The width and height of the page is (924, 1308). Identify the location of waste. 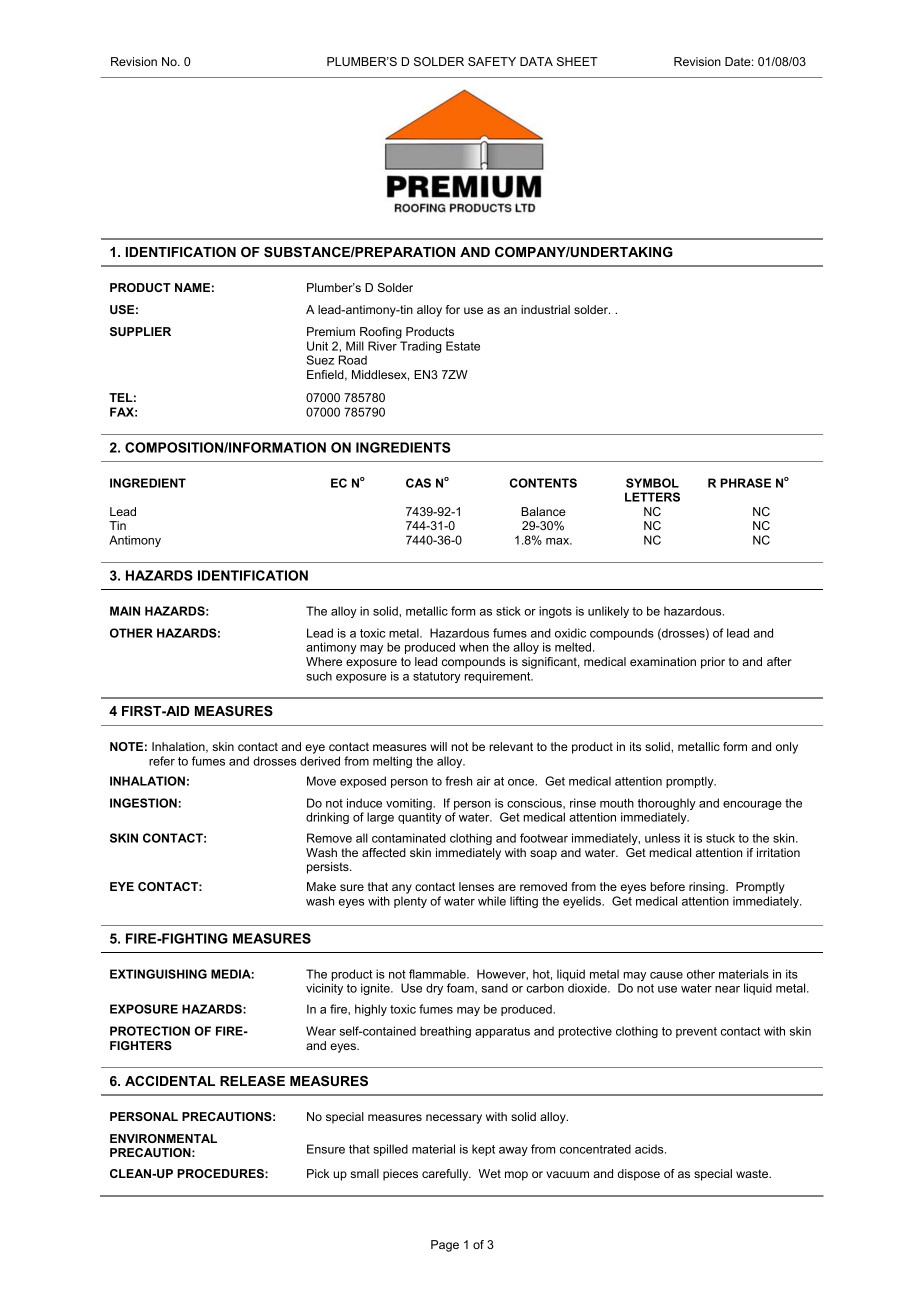
(753, 1173).
